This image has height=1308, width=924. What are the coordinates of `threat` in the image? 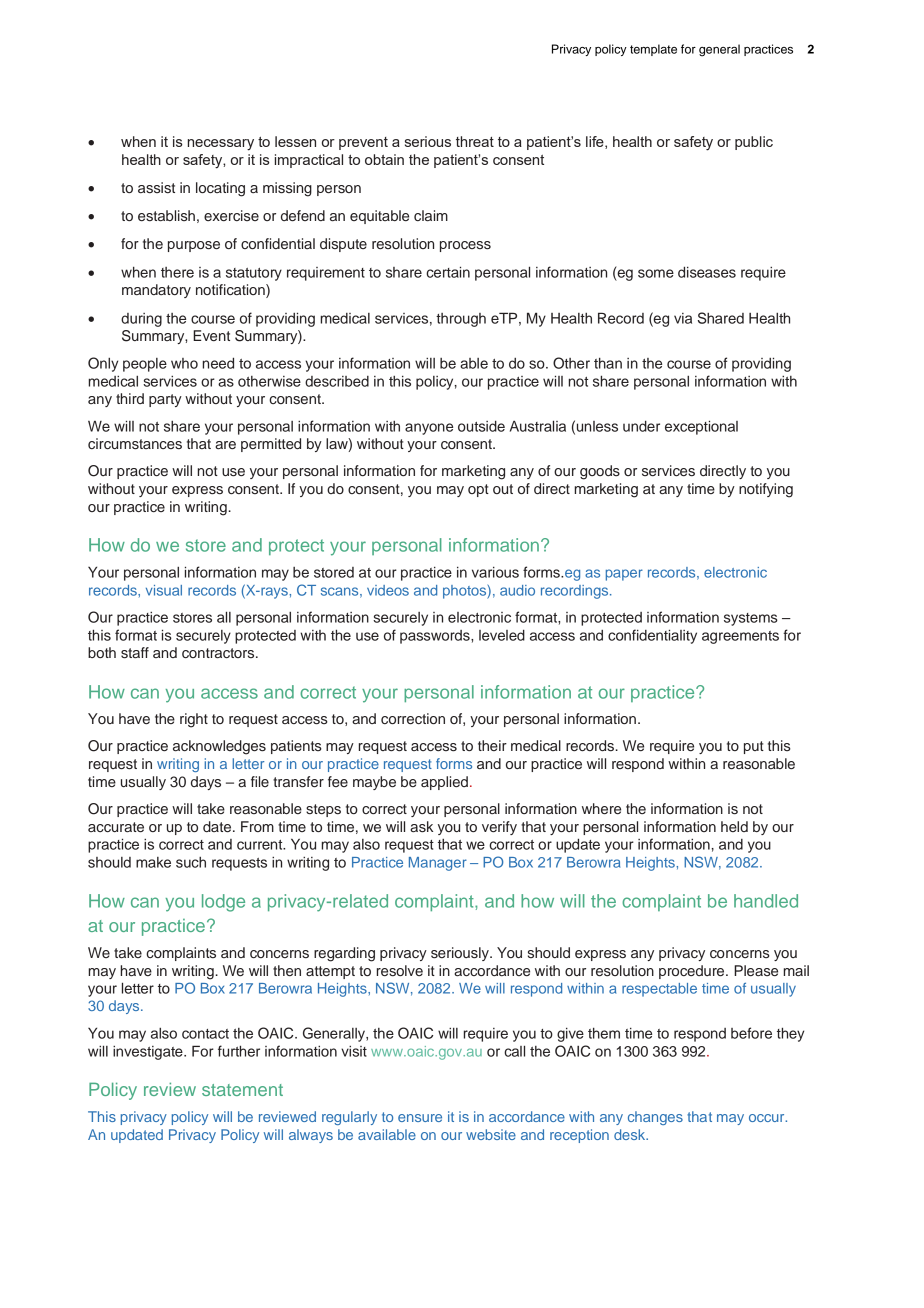 It's located at (475, 141).
